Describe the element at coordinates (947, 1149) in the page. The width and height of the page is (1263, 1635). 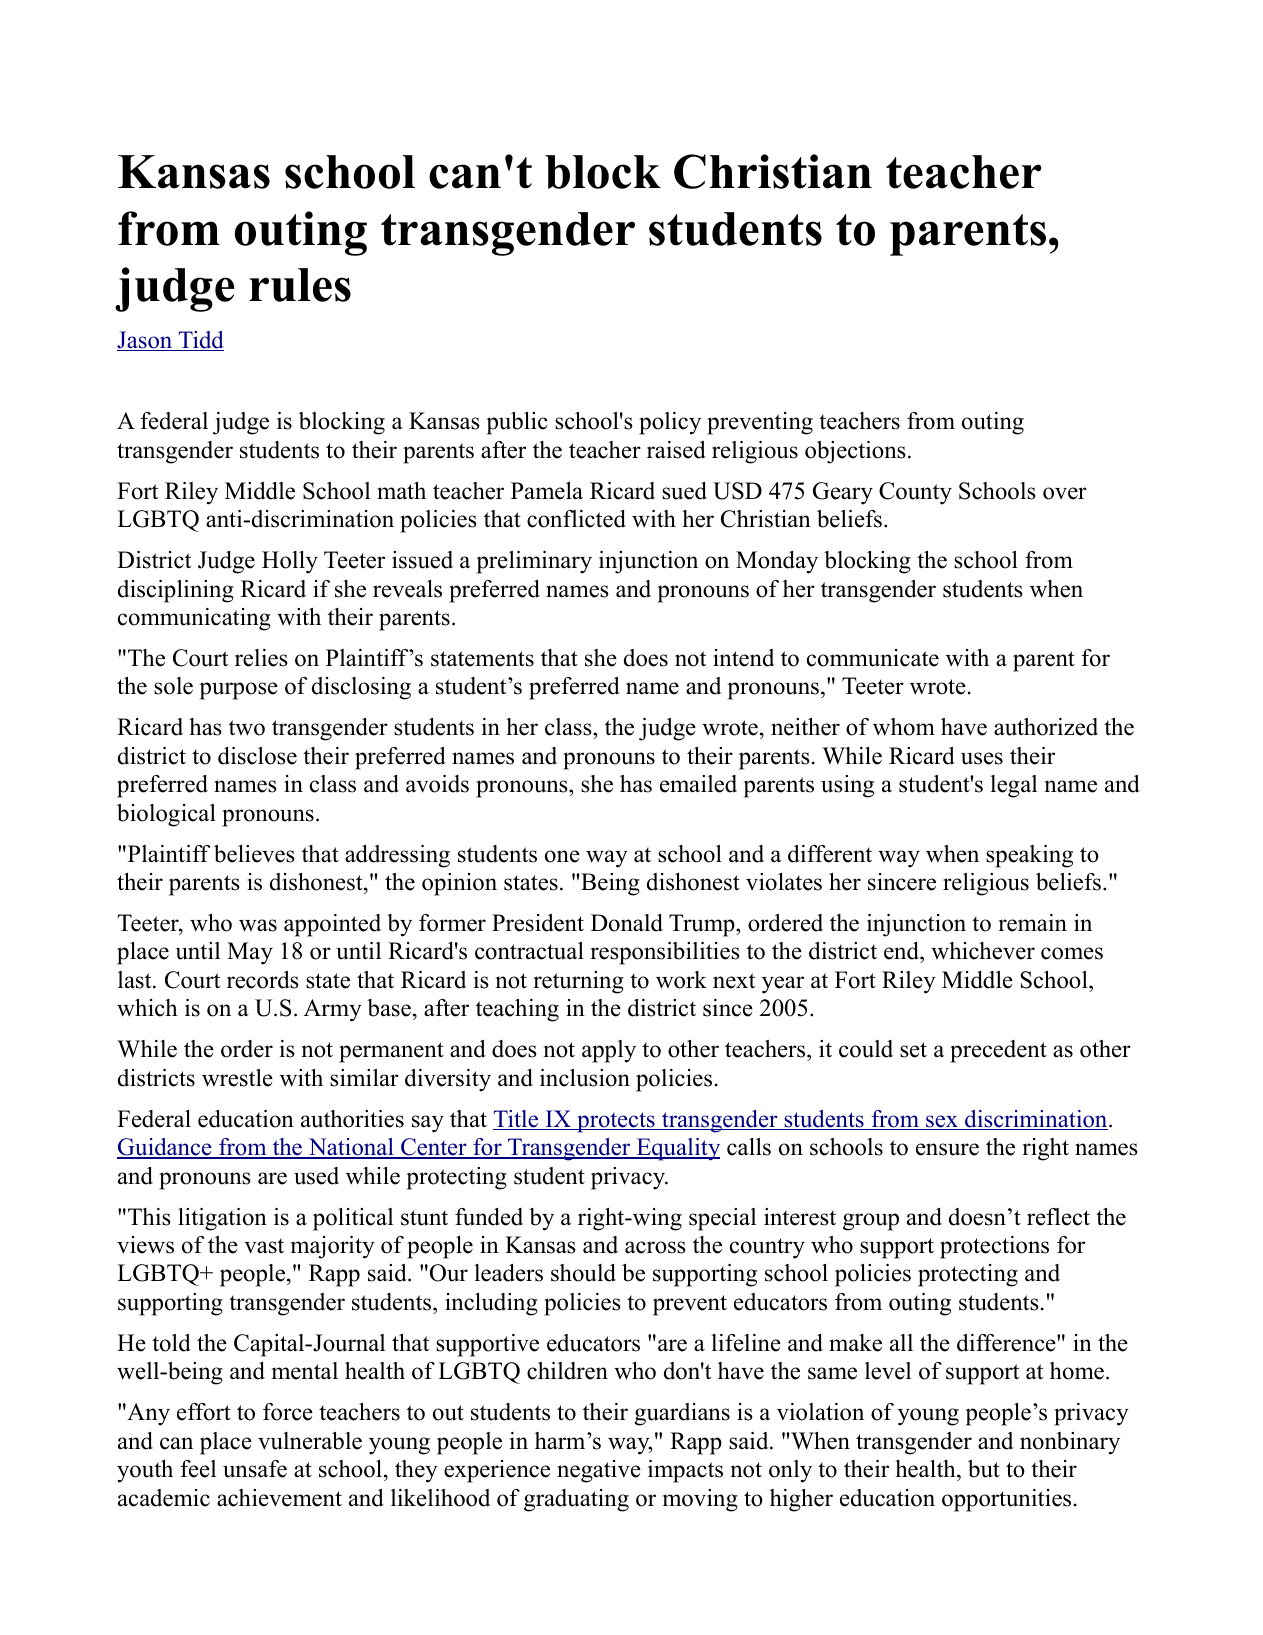
I see `ensure` at that location.
